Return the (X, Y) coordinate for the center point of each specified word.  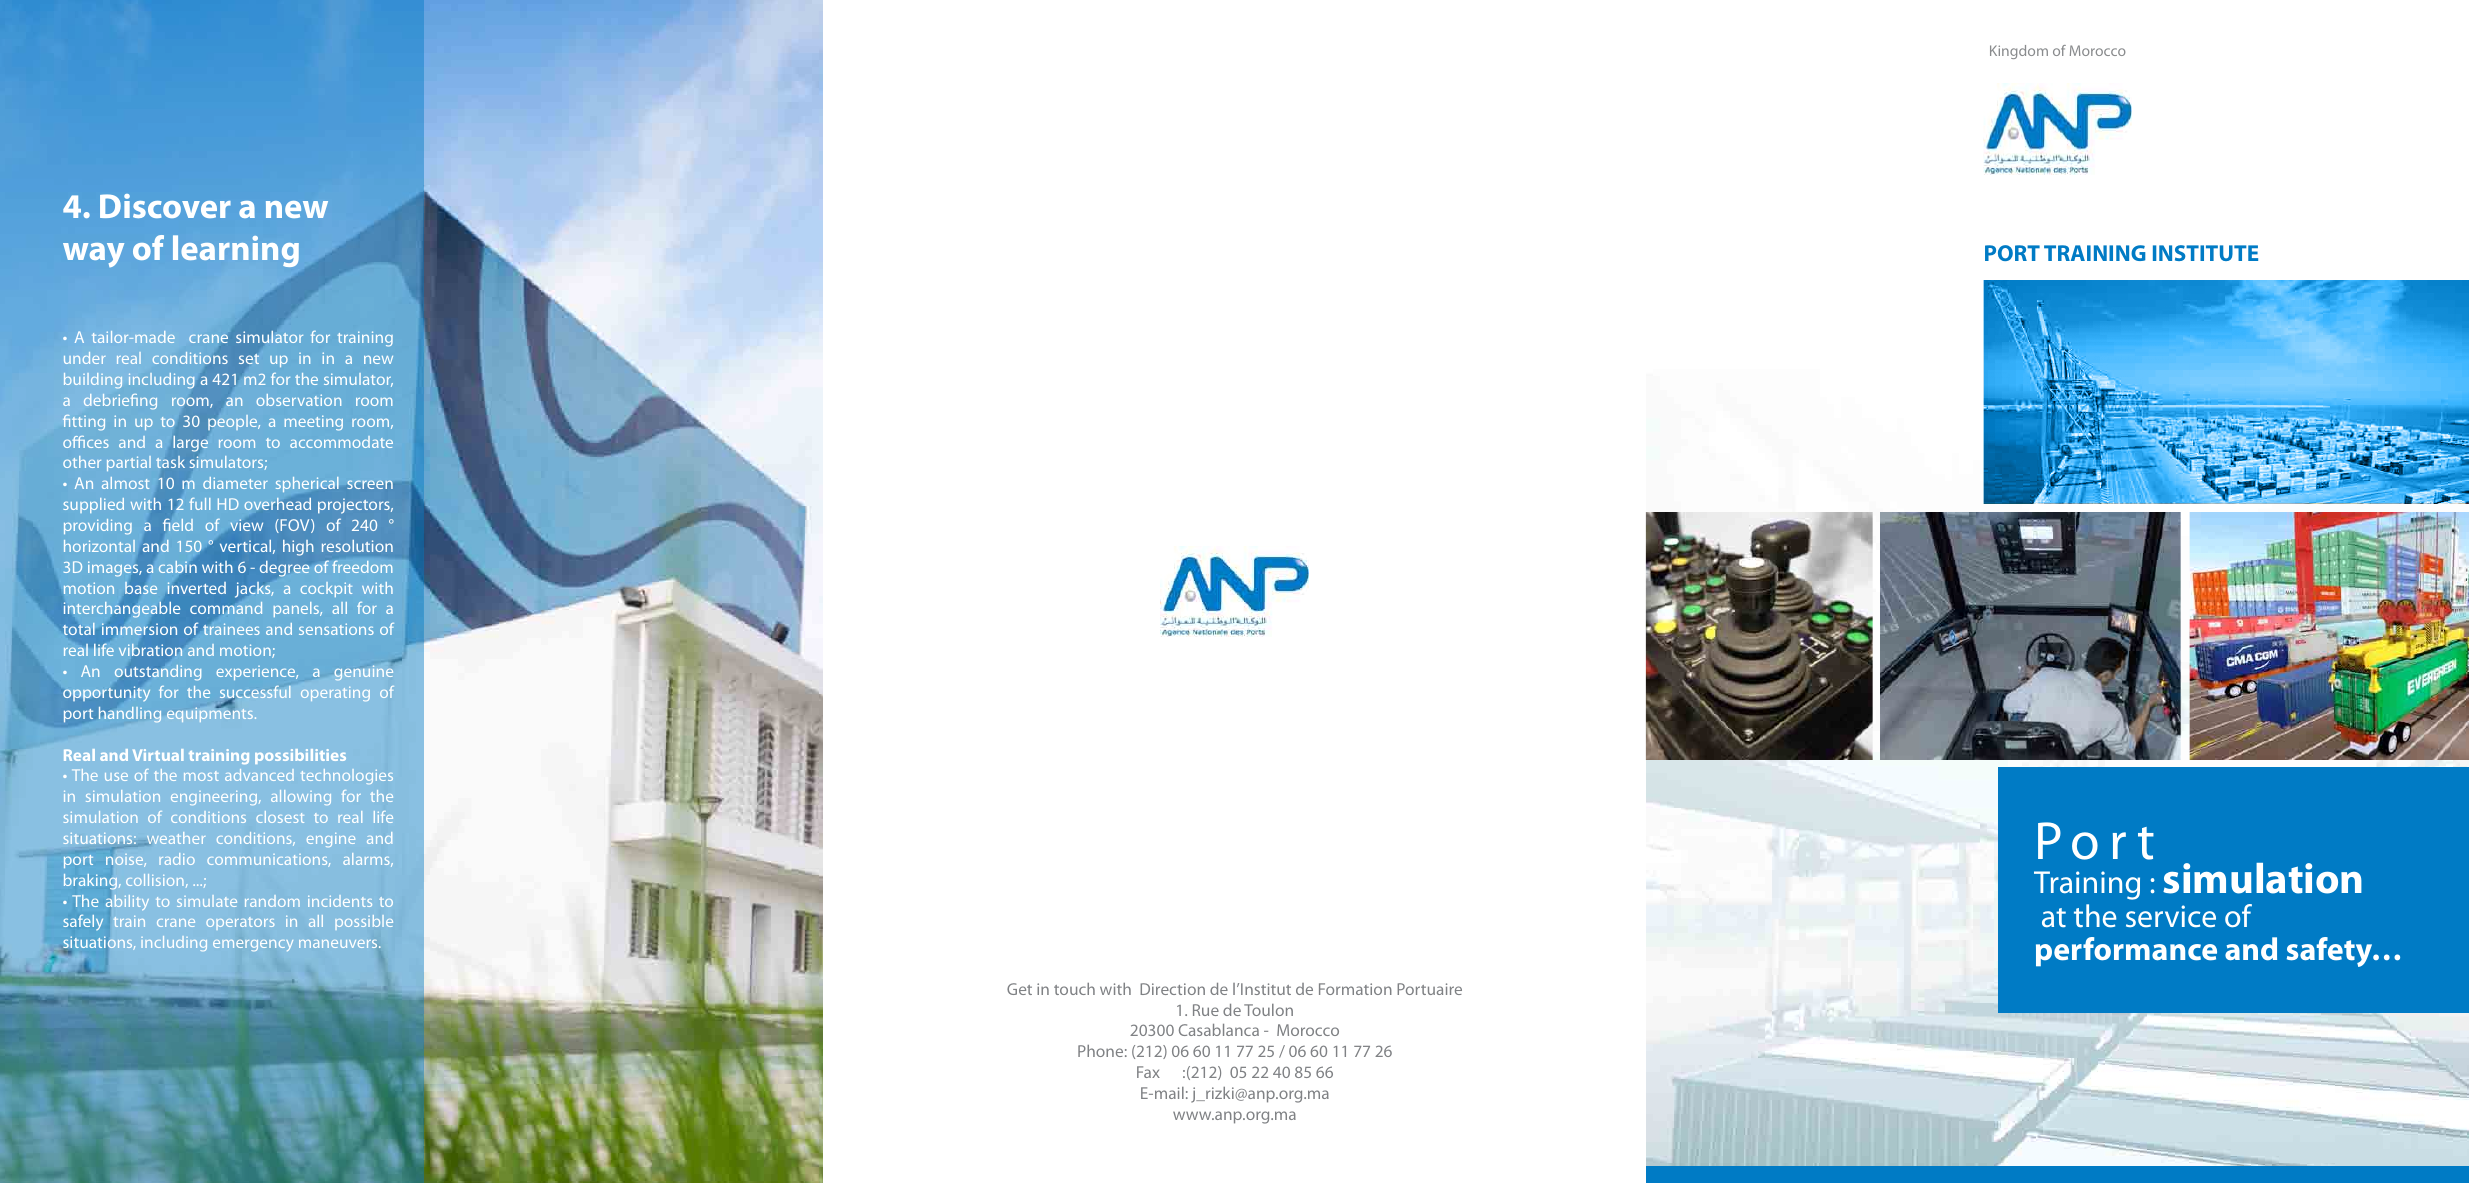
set (249, 359)
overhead (277, 503)
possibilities (300, 756)
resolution (357, 546)
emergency (253, 945)
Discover (165, 206)
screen (370, 484)
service (2171, 916)
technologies (347, 776)
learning (236, 251)
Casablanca (1219, 1030)
